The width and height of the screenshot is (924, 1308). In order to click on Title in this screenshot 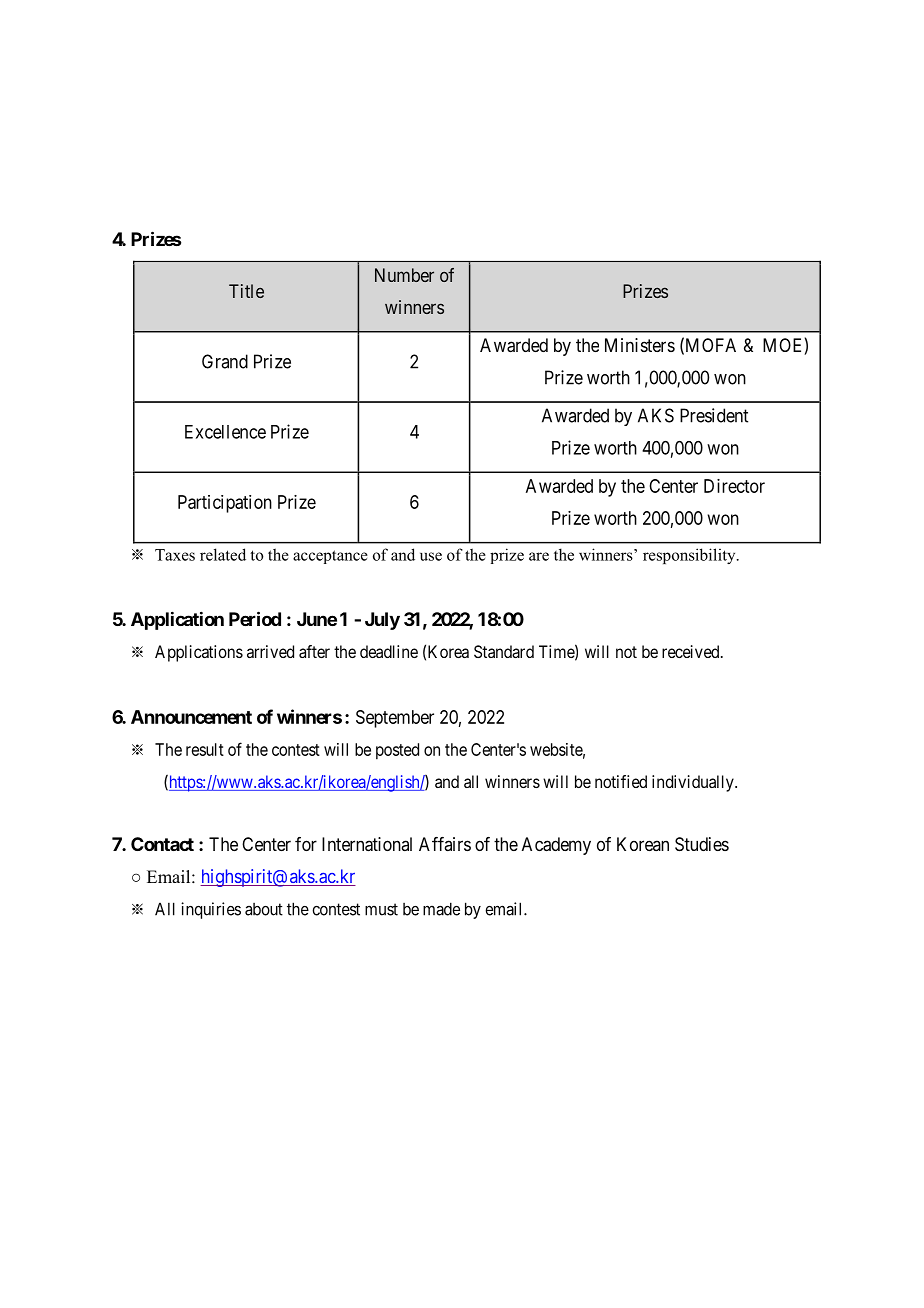, I will do `click(246, 291)`.
